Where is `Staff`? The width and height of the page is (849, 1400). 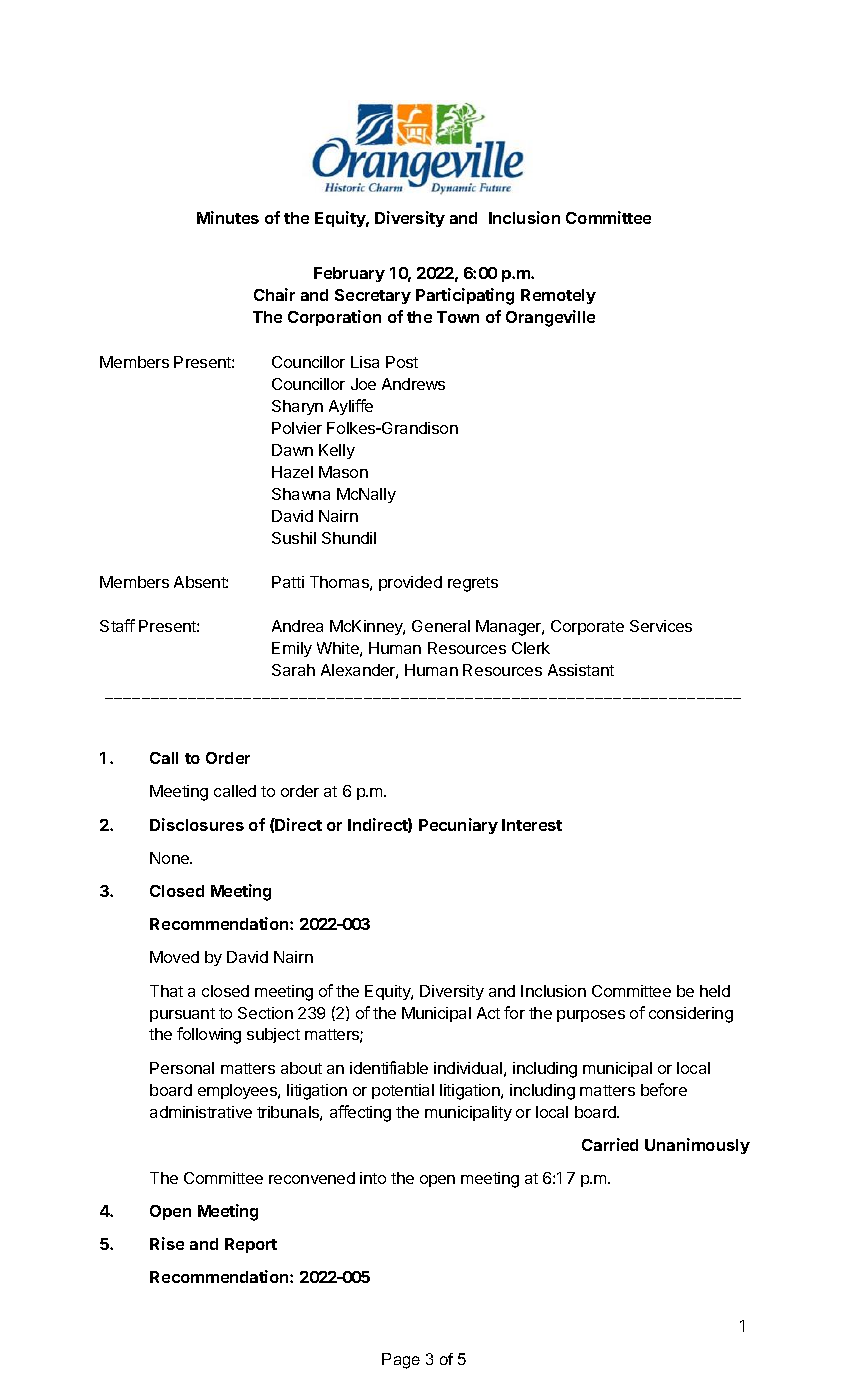
Staff is located at coordinates (117, 625).
